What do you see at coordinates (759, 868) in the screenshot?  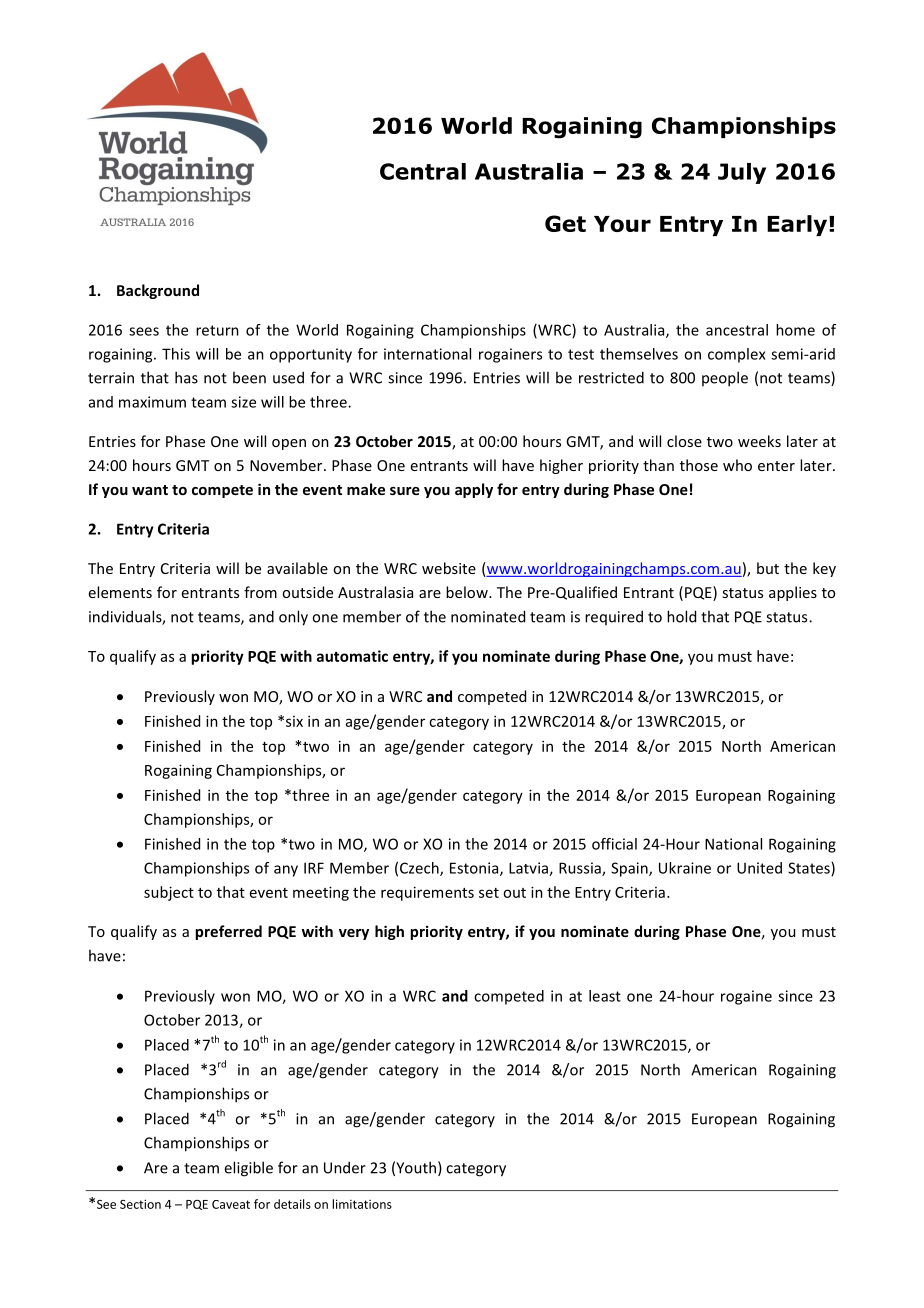 I see `United` at bounding box center [759, 868].
